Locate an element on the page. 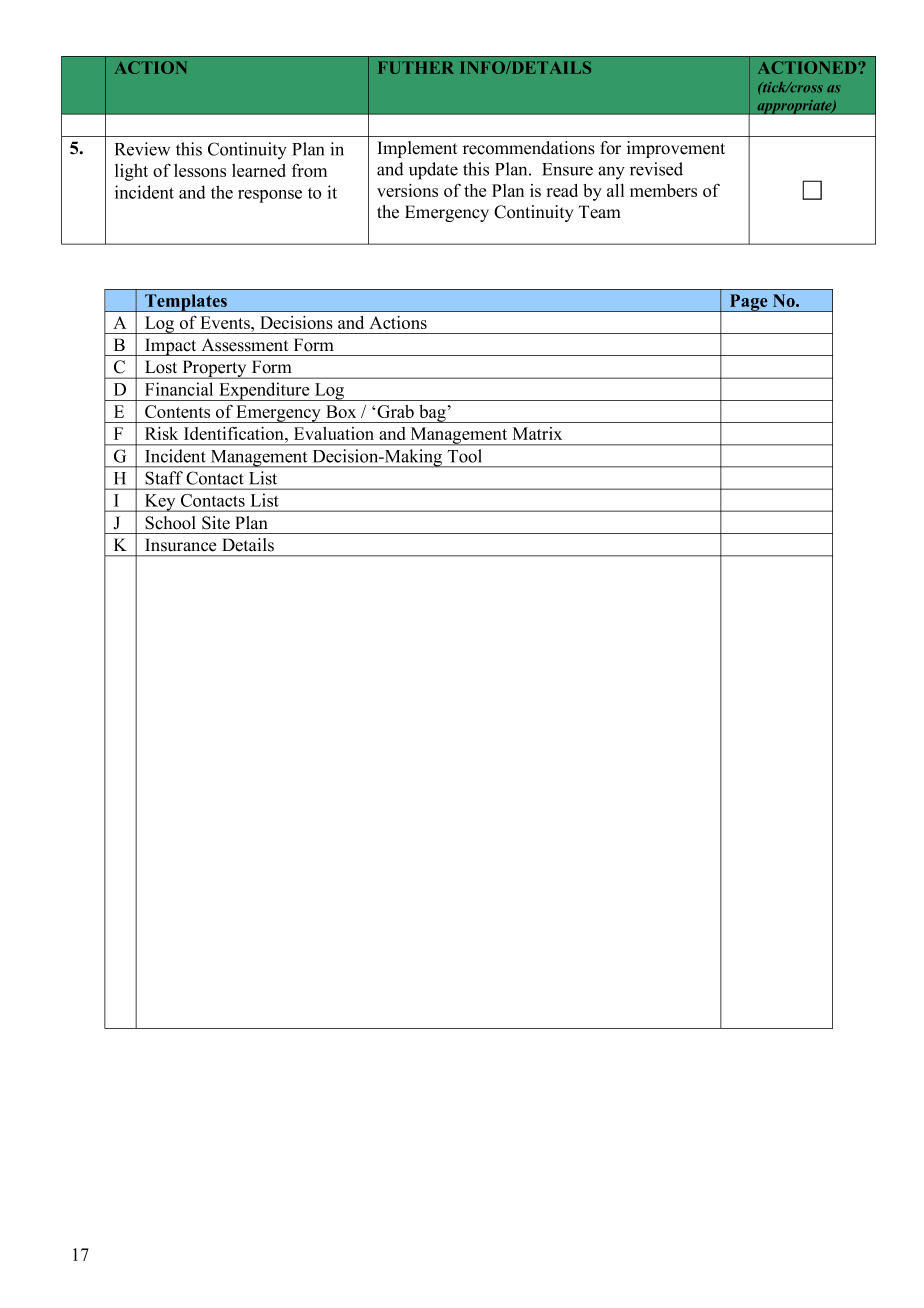 This document has height=1308, width=924. Contents is located at coordinates (177, 411).
